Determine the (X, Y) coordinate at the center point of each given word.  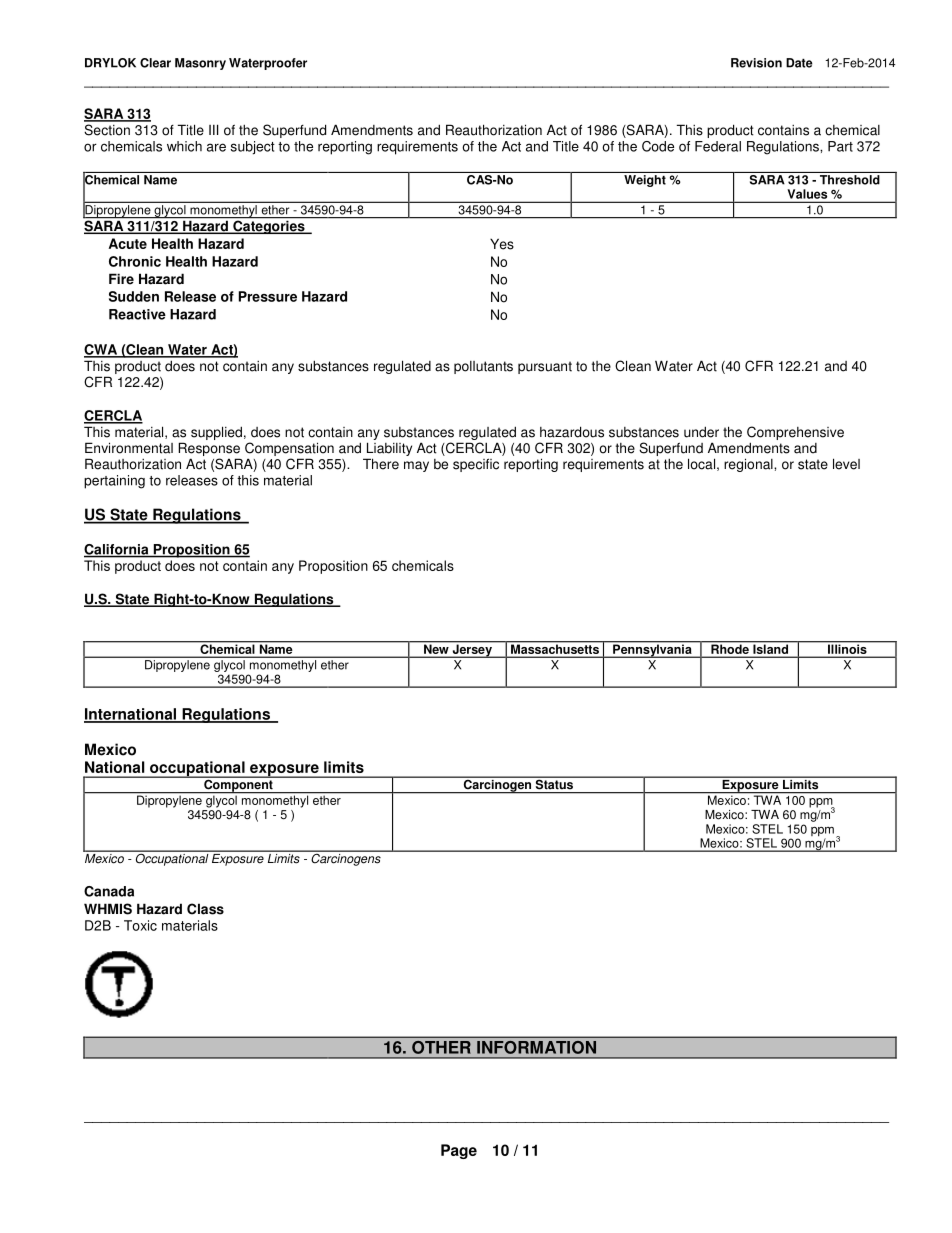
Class (205, 909)
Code (658, 146)
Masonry (200, 64)
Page (459, 1151)
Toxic (140, 925)
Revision (756, 63)
